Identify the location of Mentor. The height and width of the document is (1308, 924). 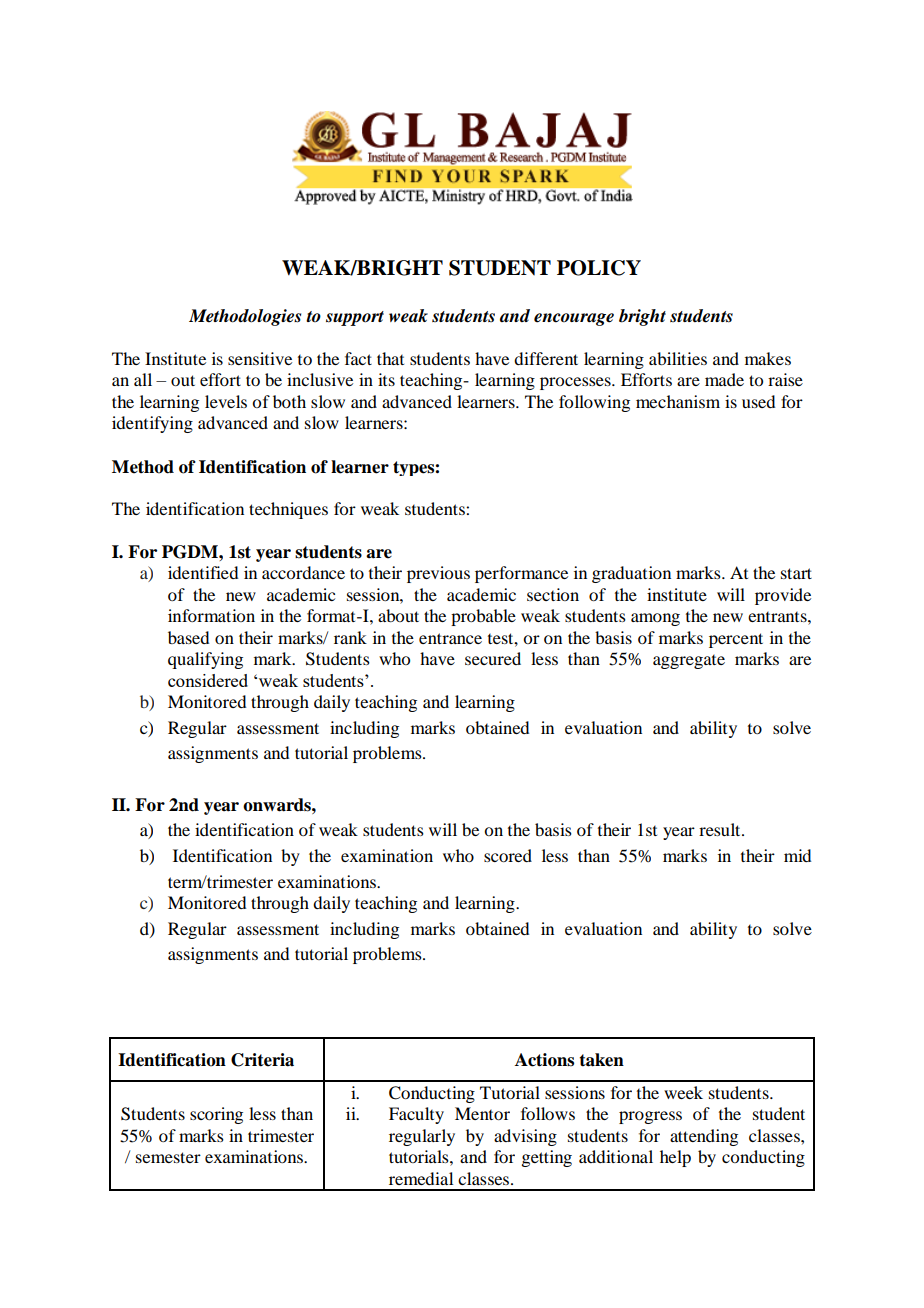
(482, 1113).
